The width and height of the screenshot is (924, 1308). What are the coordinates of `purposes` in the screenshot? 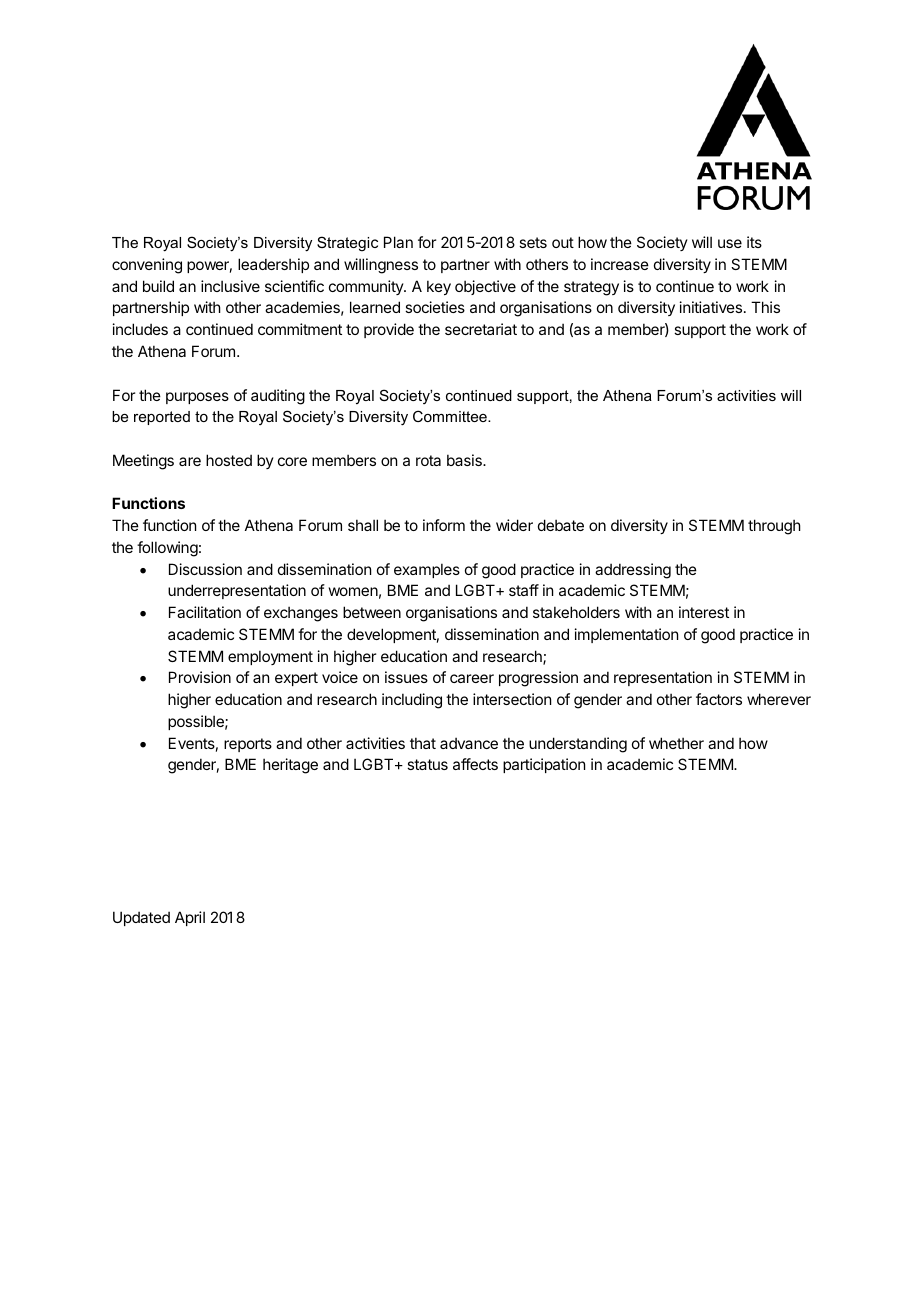 It's located at (197, 398).
